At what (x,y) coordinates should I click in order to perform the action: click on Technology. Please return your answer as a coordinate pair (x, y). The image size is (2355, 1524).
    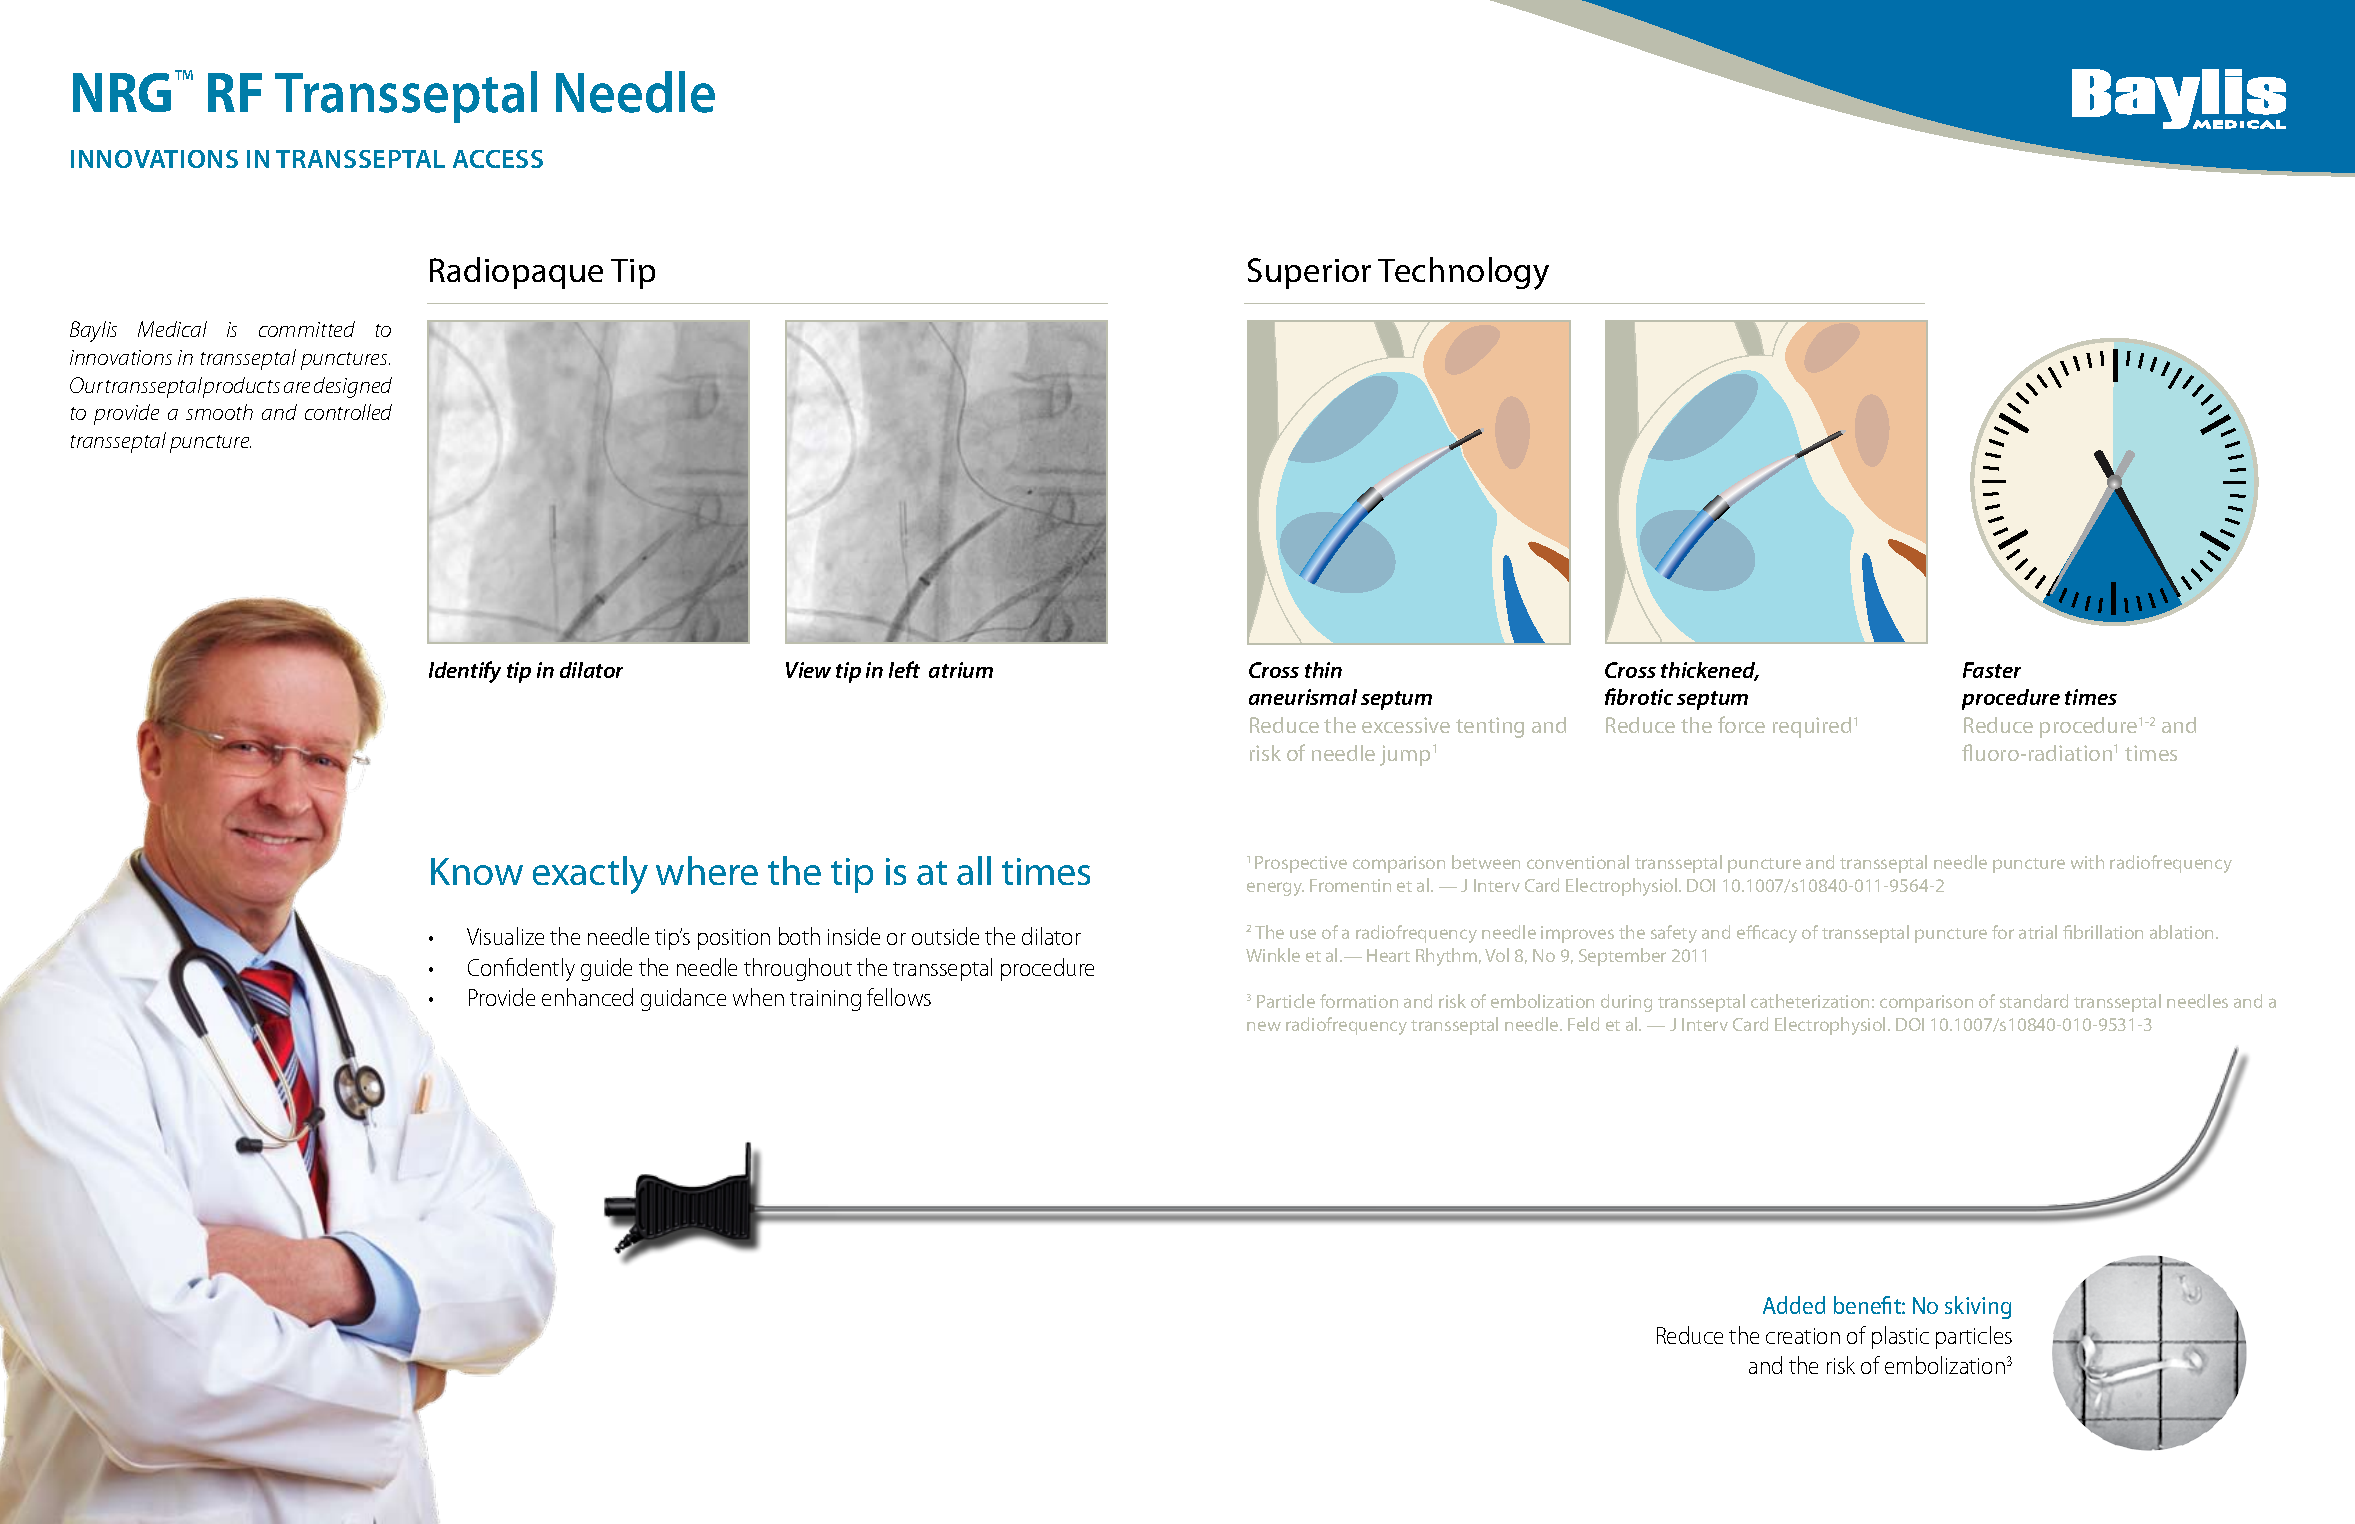
    Looking at the image, I should click on (1463, 273).
